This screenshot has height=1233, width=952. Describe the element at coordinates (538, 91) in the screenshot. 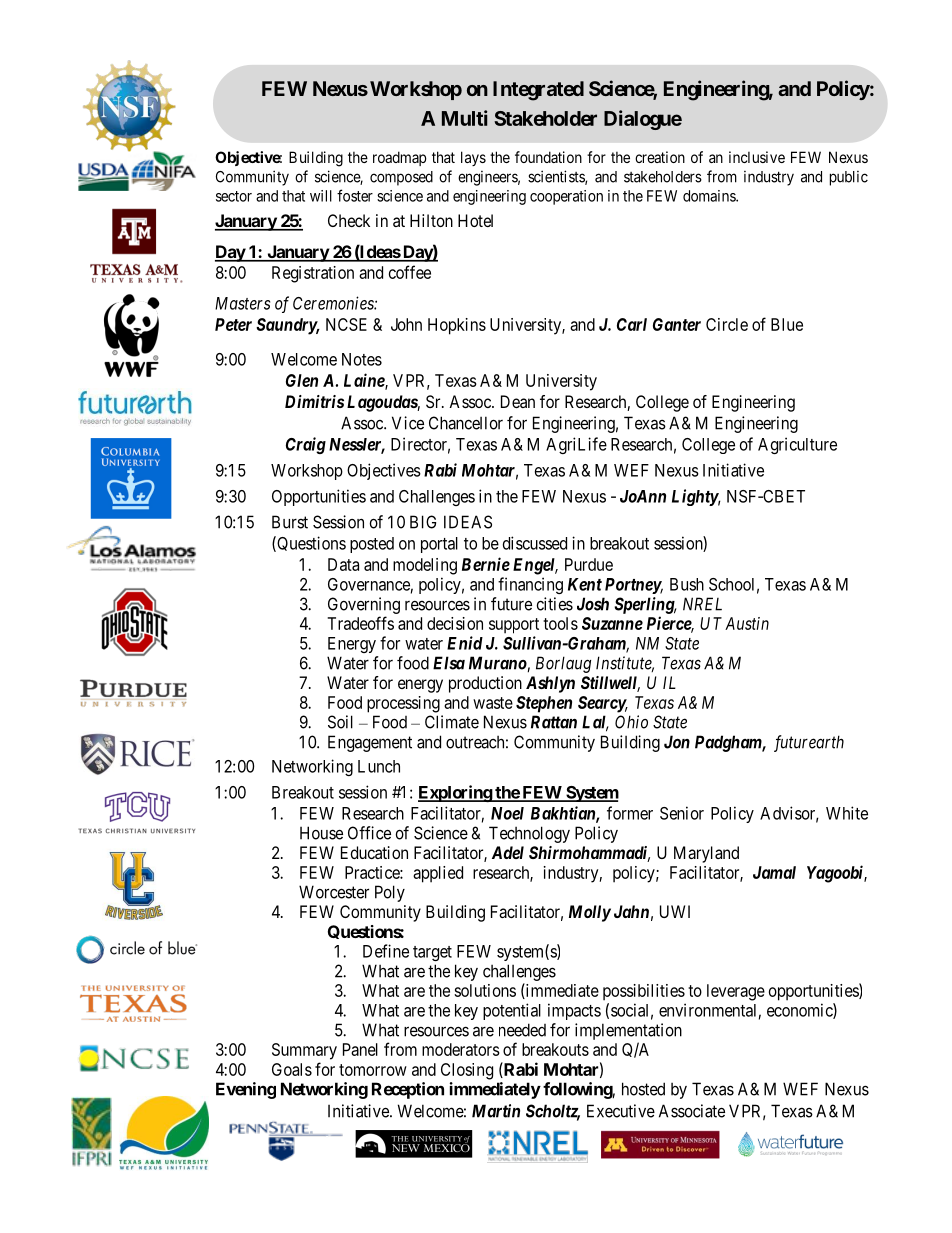

I see `Integrated` at that location.
